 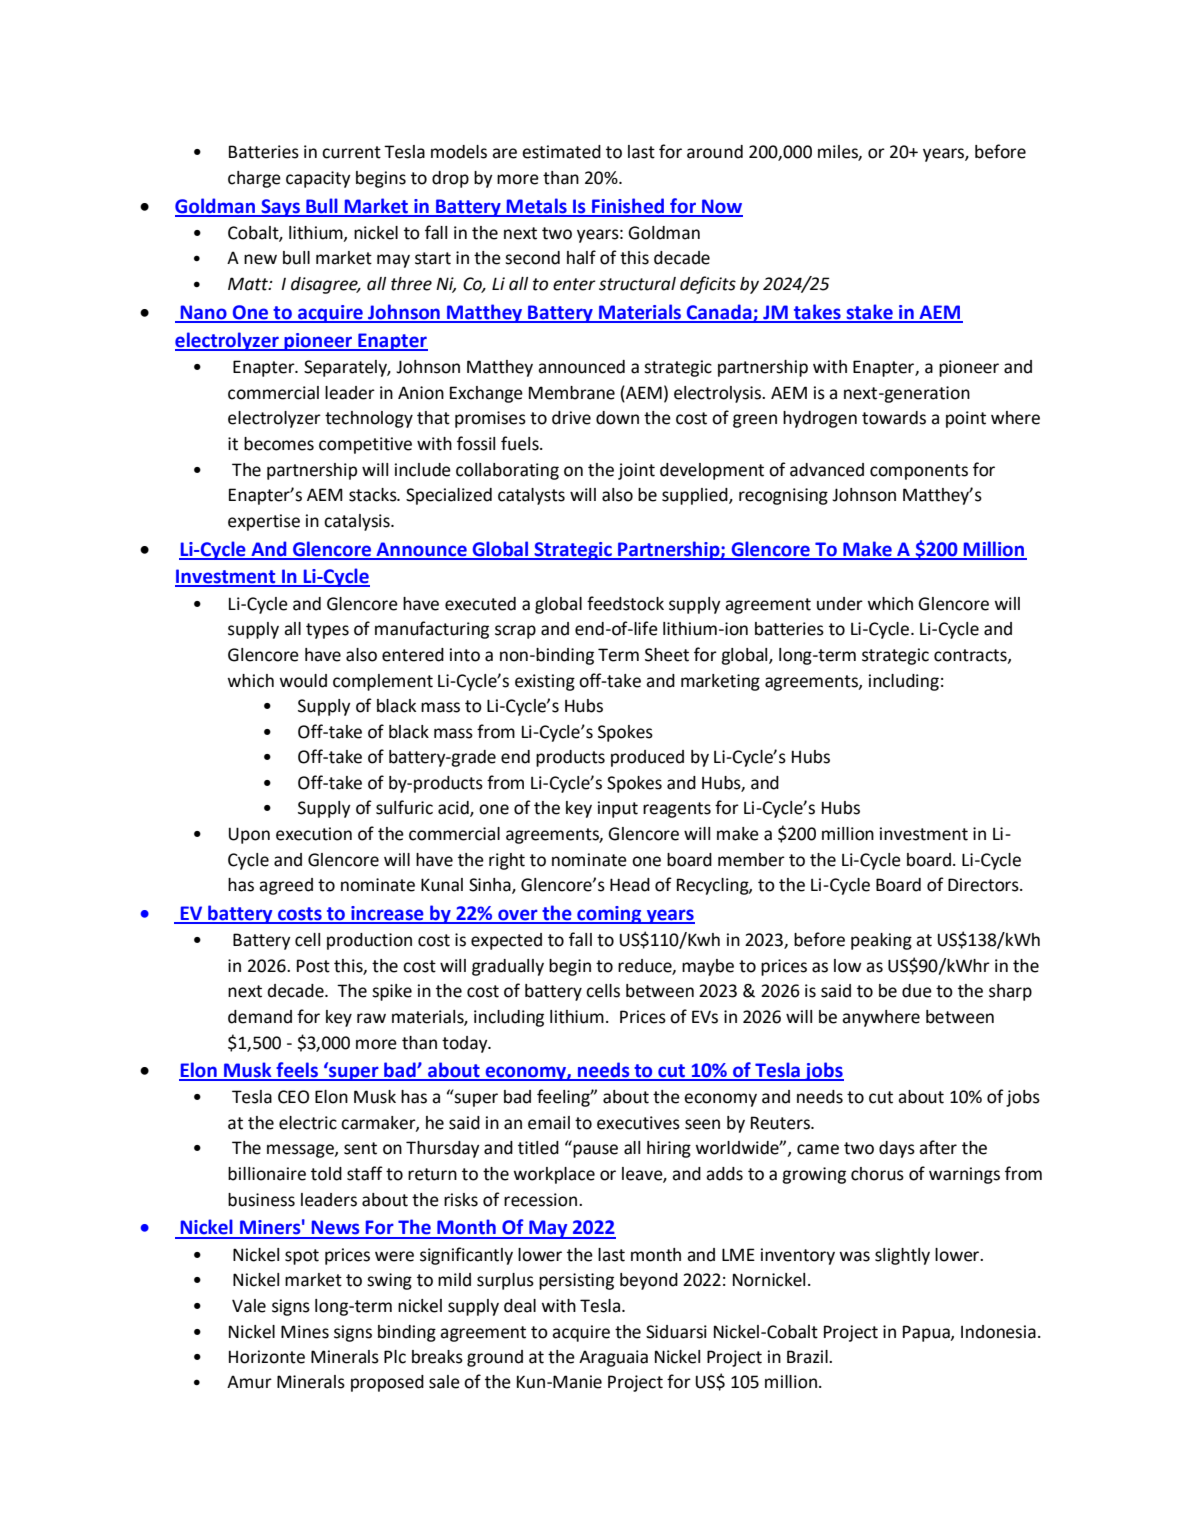 What do you see at coordinates (647, 758) in the screenshot?
I see `produced` at bounding box center [647, 758].
